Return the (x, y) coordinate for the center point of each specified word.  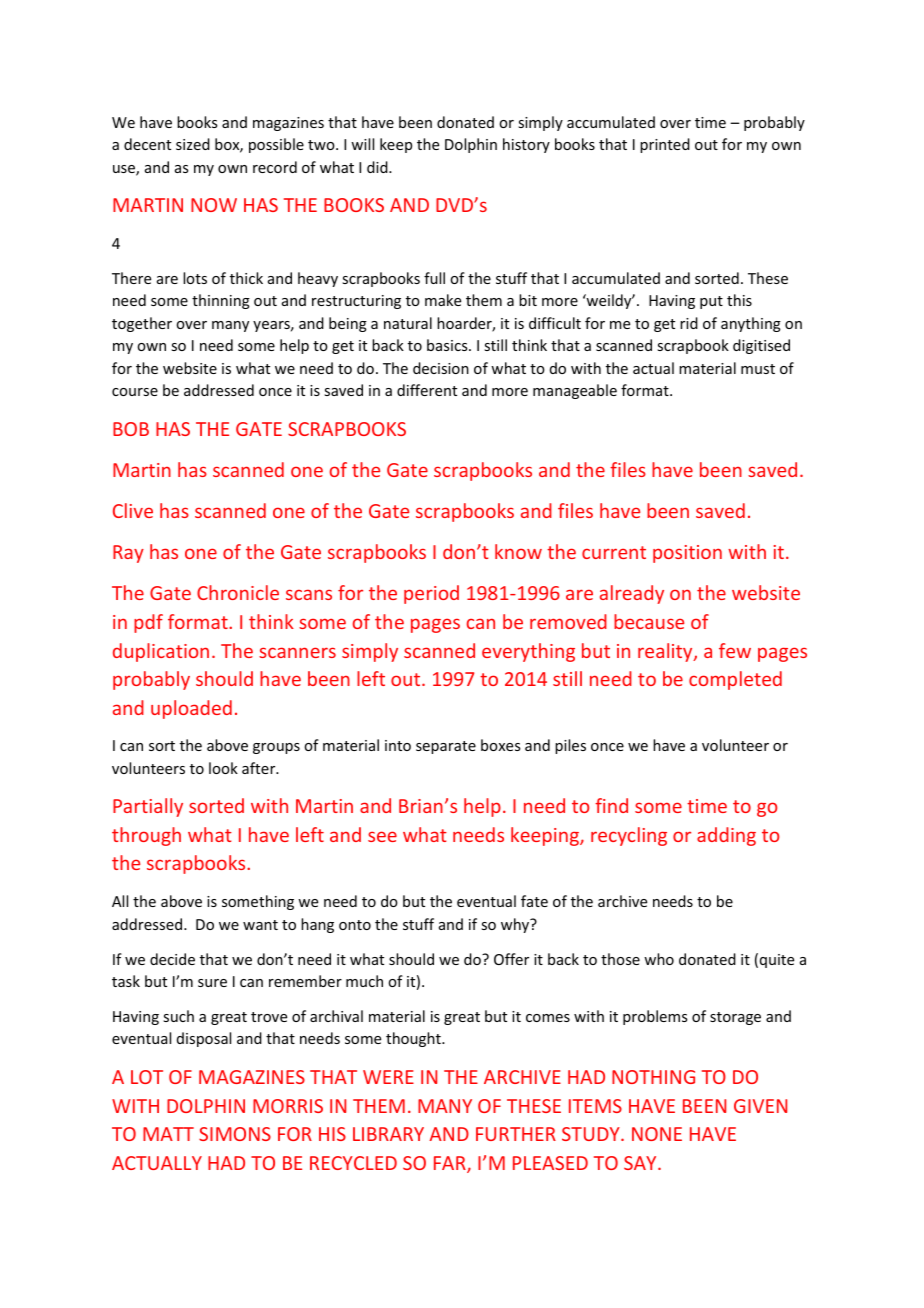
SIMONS (235, 1134)
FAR (451, 1164)
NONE (657, 1134)
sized (193, 144)
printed (665, 145)
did (378, 167)
